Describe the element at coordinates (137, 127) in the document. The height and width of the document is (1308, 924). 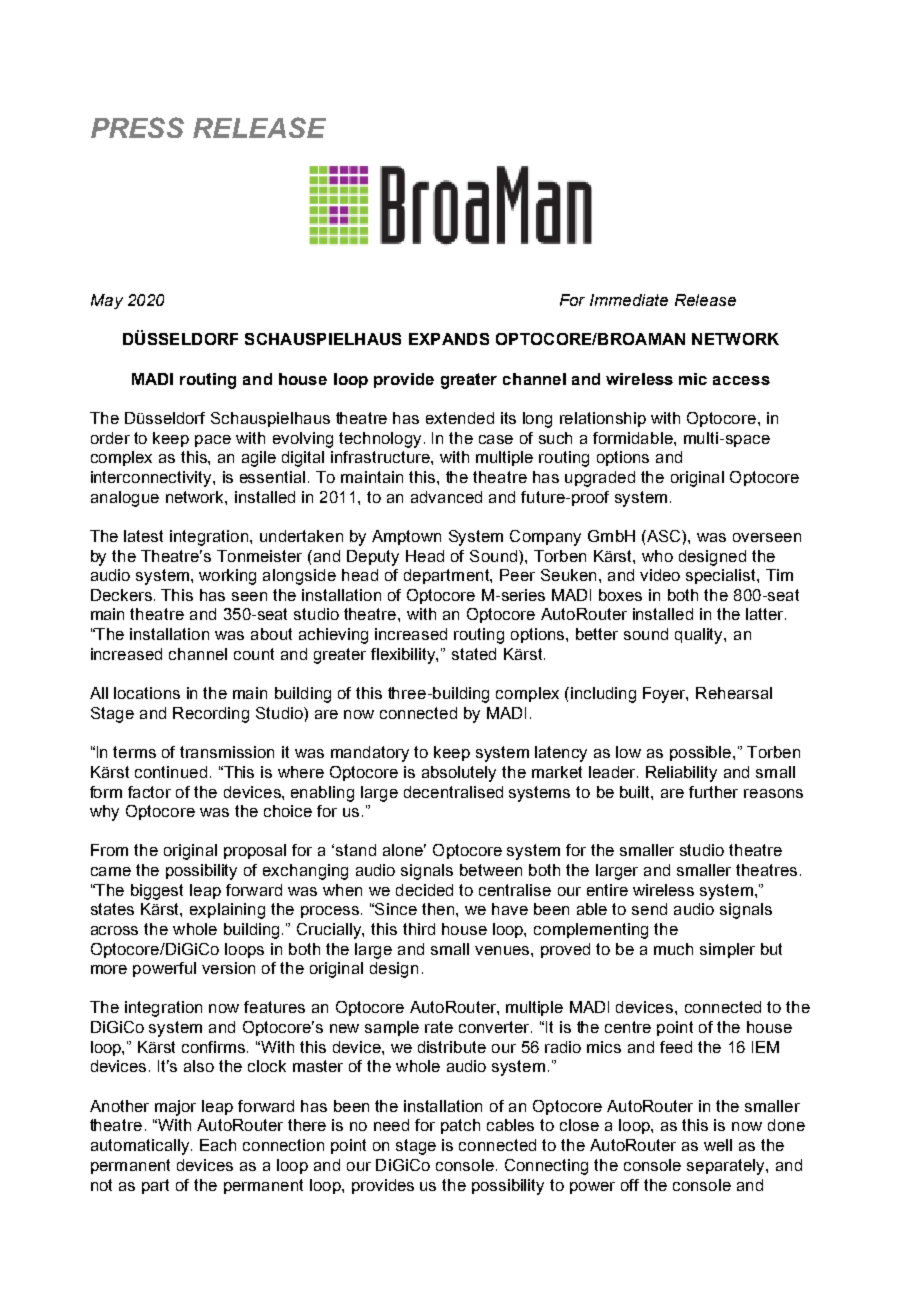
I see `PRESS` at that location.
